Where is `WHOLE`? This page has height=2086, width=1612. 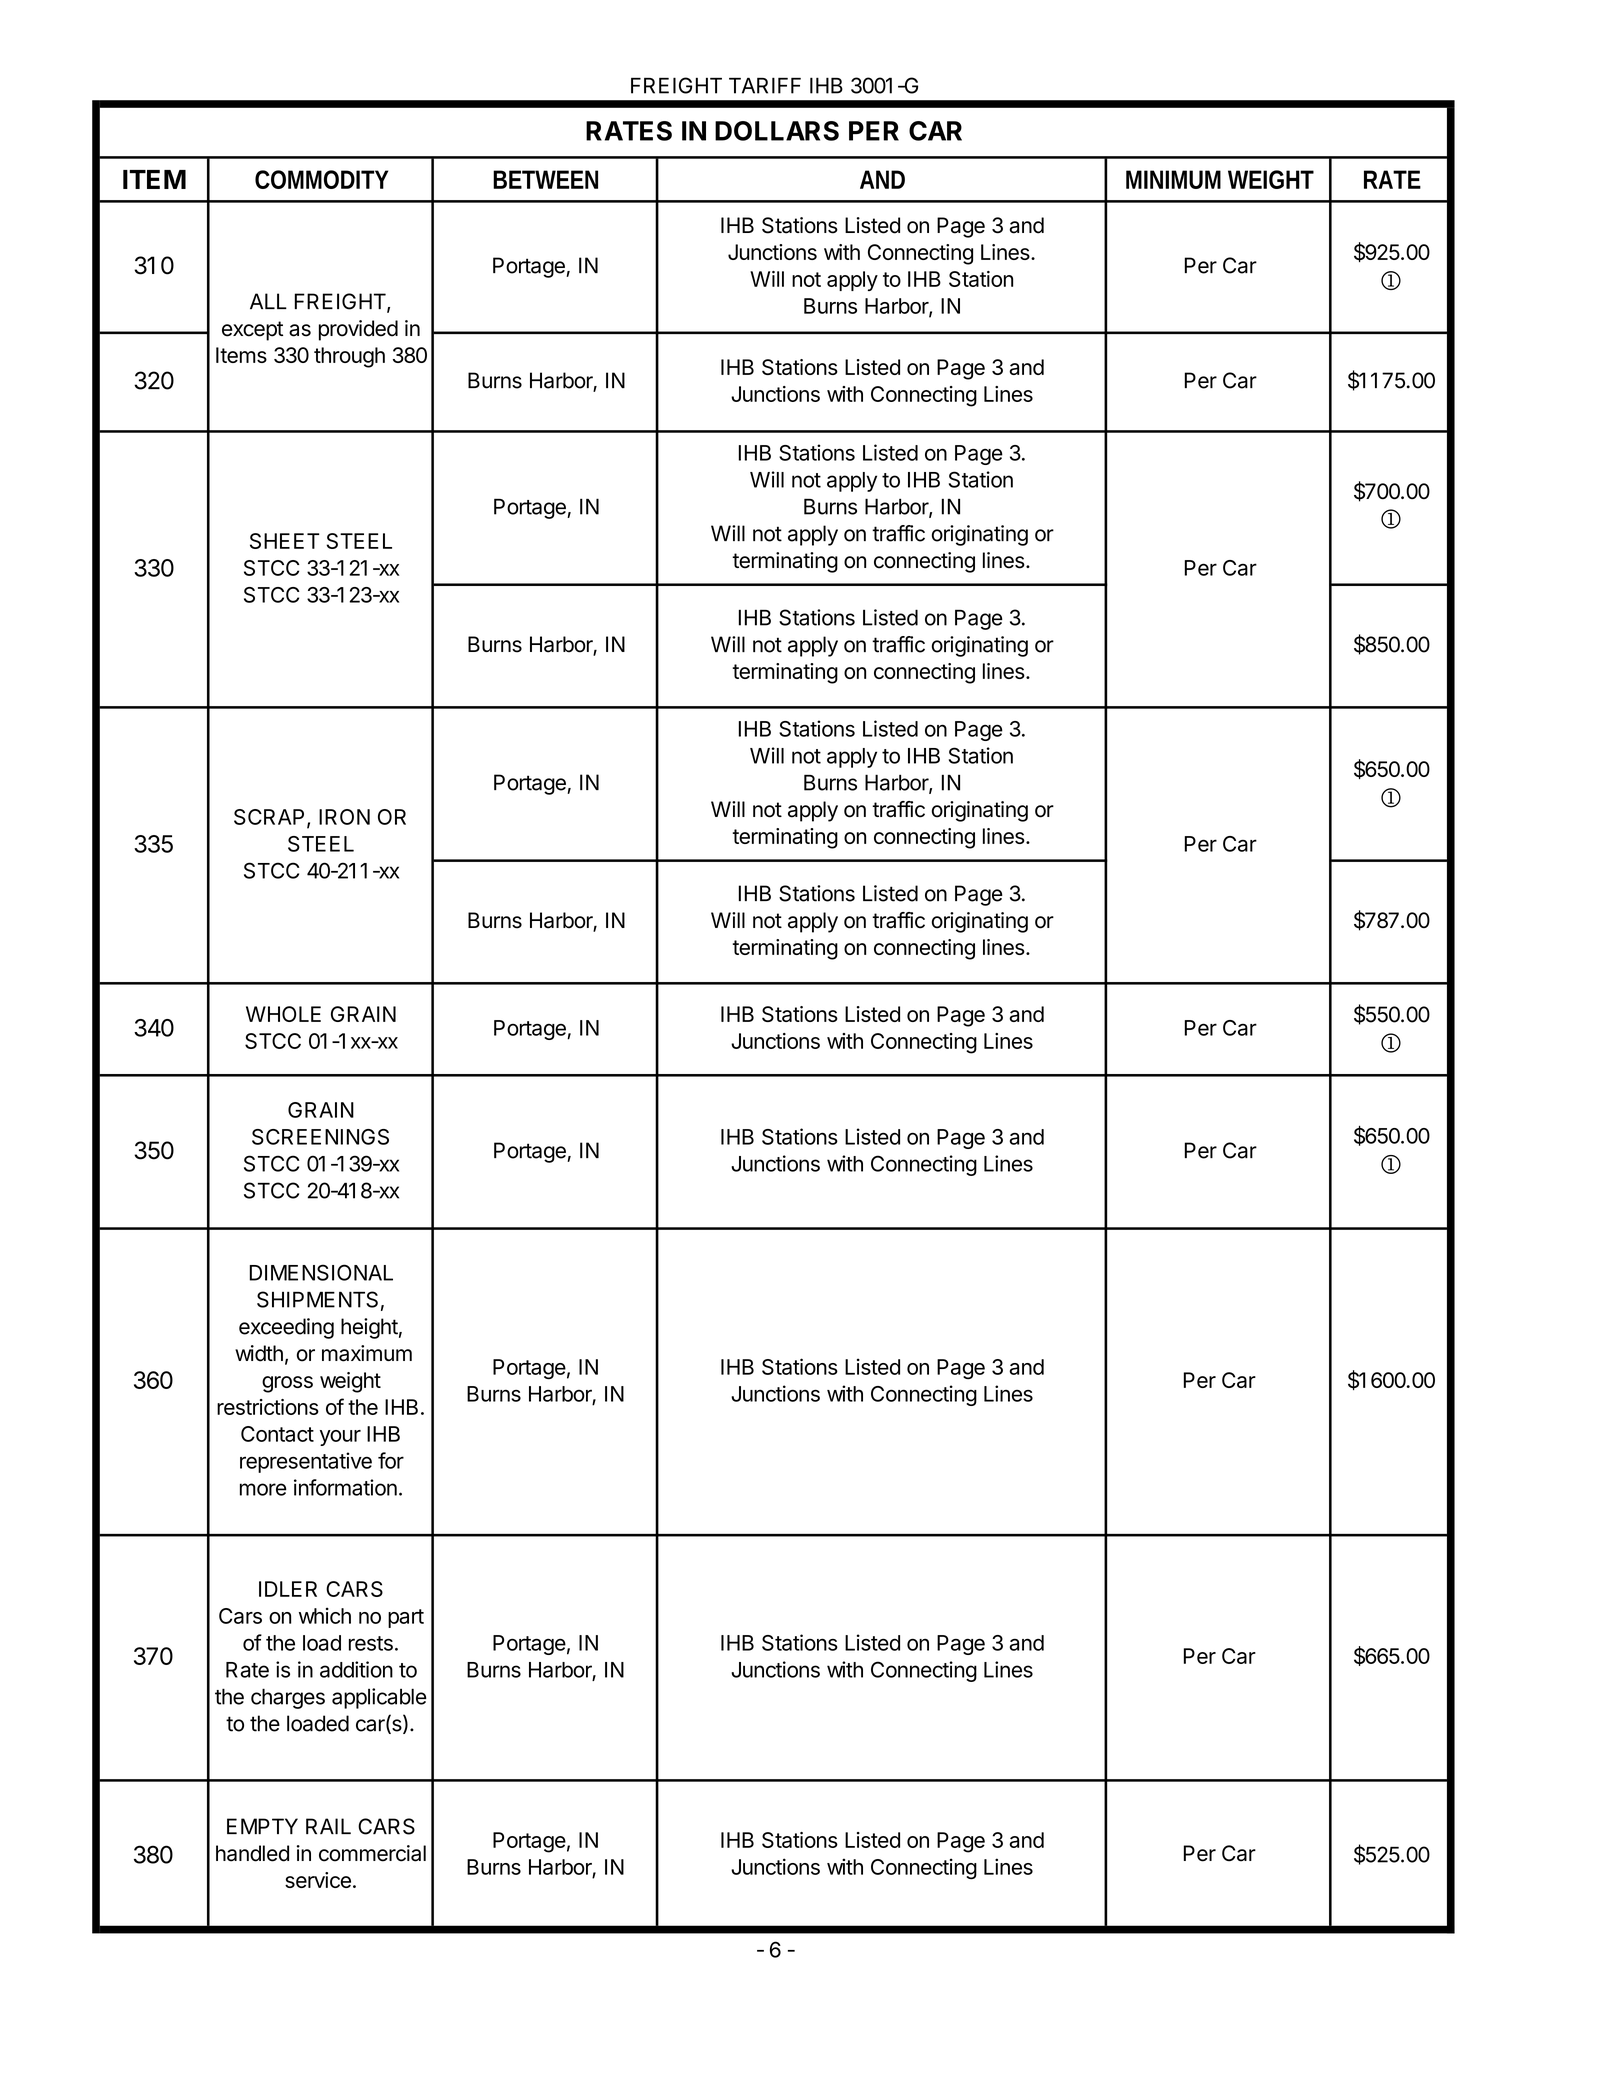 WHOLE is located at coordinates (283, 1014).
